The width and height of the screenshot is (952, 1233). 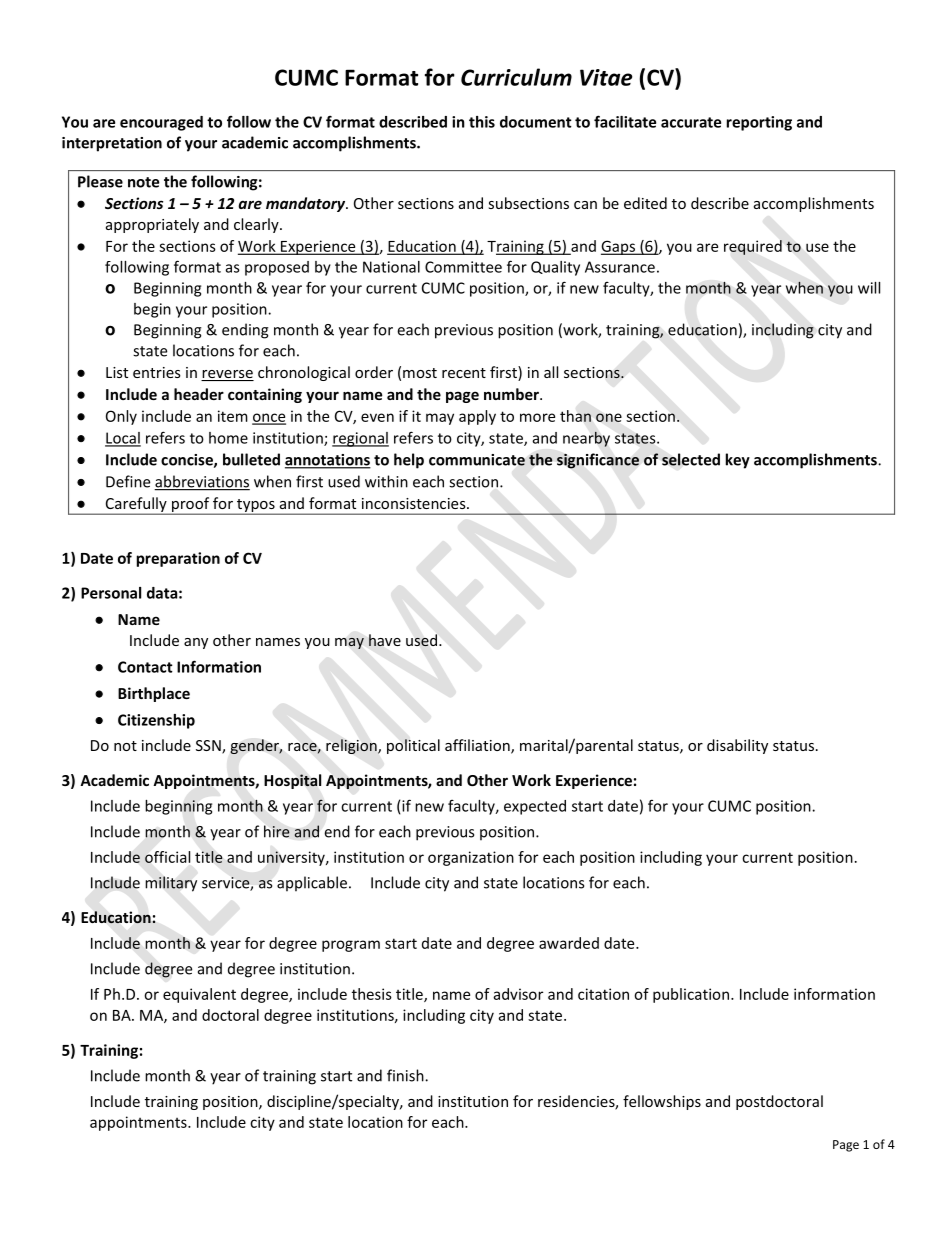 What do you see at coordinates (199, 995) in the screenshot?
I see `equivalent` at bounding box center [199, 995].
